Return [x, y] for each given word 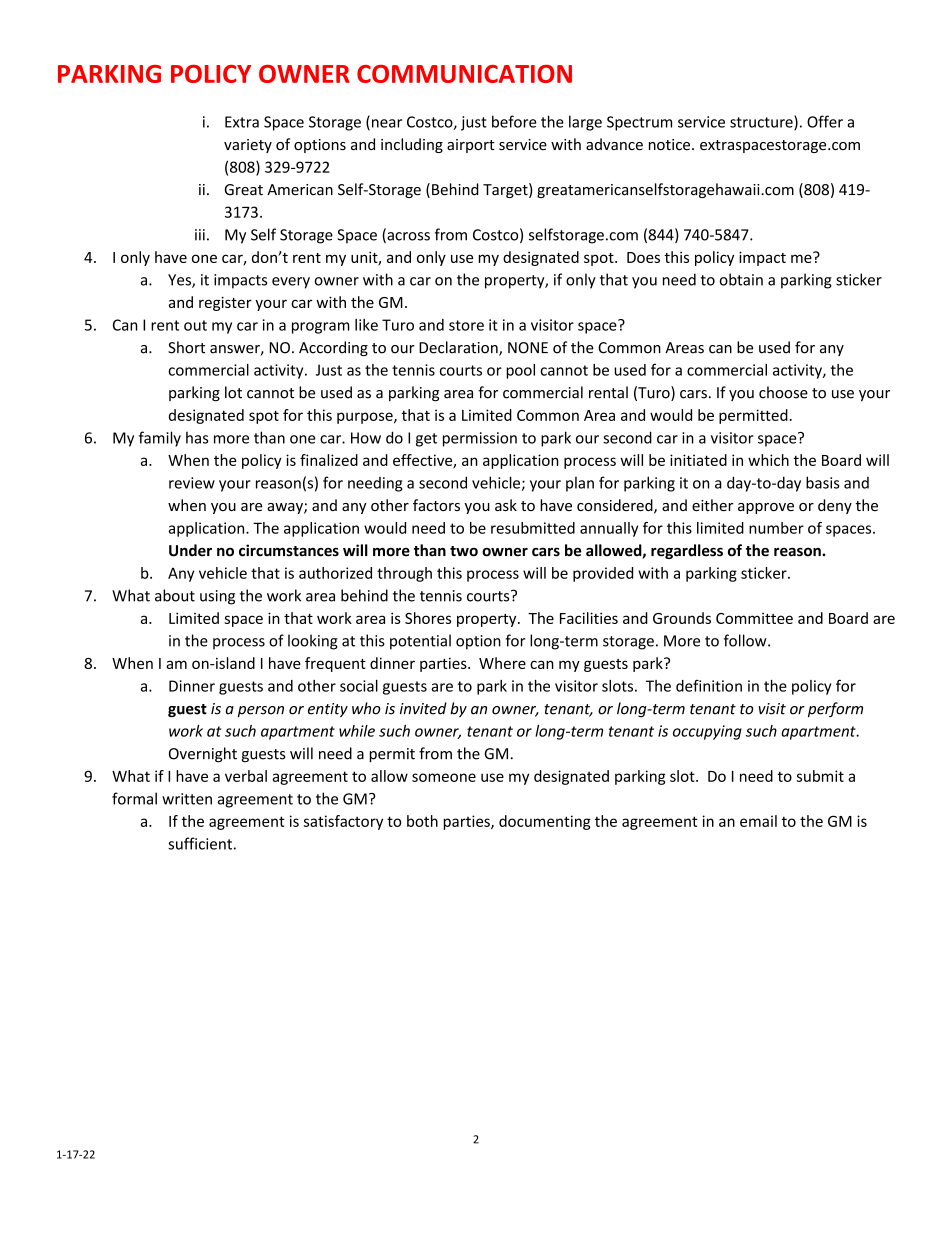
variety [248, 146]
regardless [687, 551]
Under [190, 550]
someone [444, 777]
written [187, 799]
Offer [825, 121]
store [466, 325]
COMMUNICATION [464, 74]
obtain [741, 279]
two [464, 551]
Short [186, 347]
